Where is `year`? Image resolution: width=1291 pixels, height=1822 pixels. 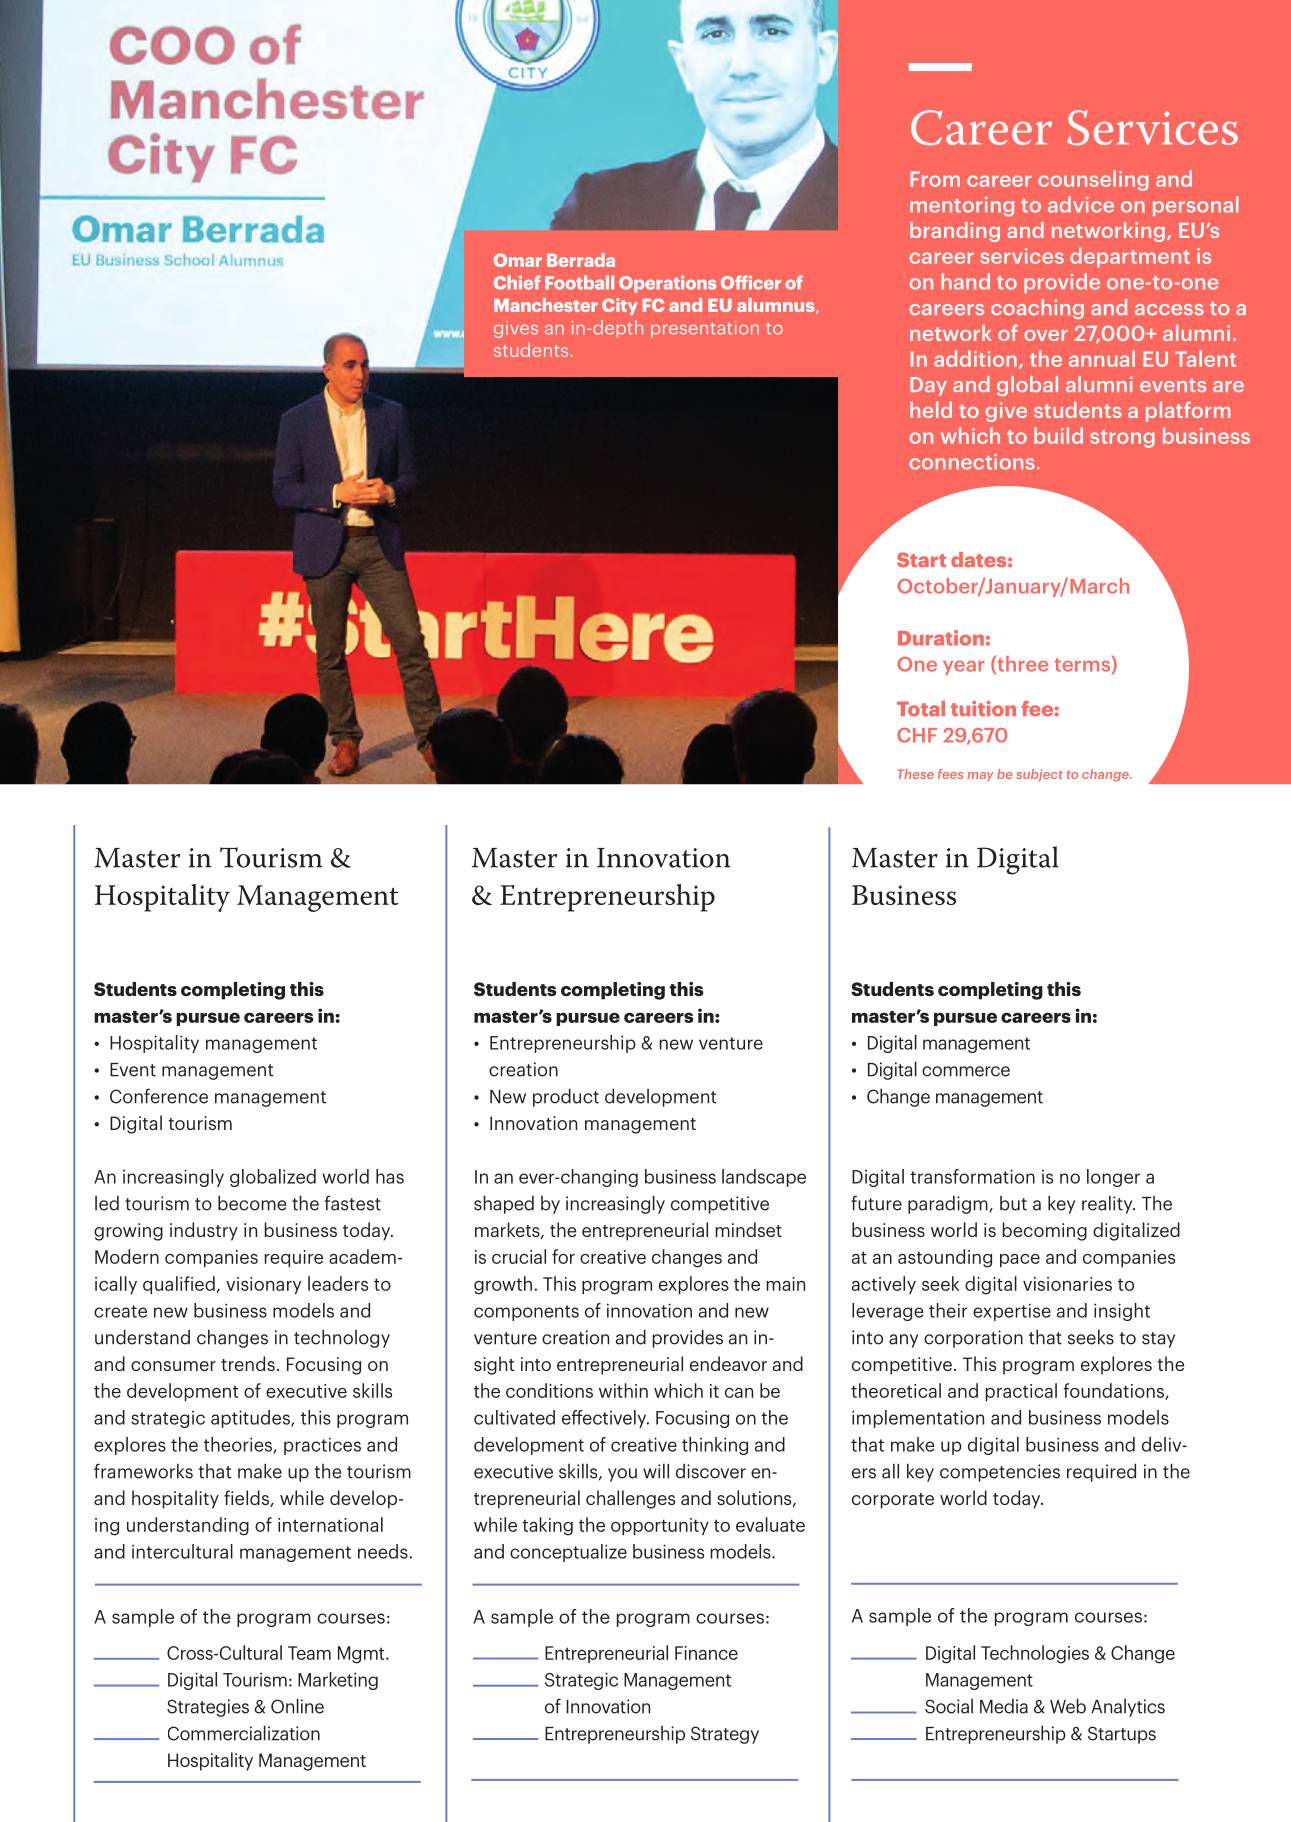
year is located at coordinates (964, 667).
